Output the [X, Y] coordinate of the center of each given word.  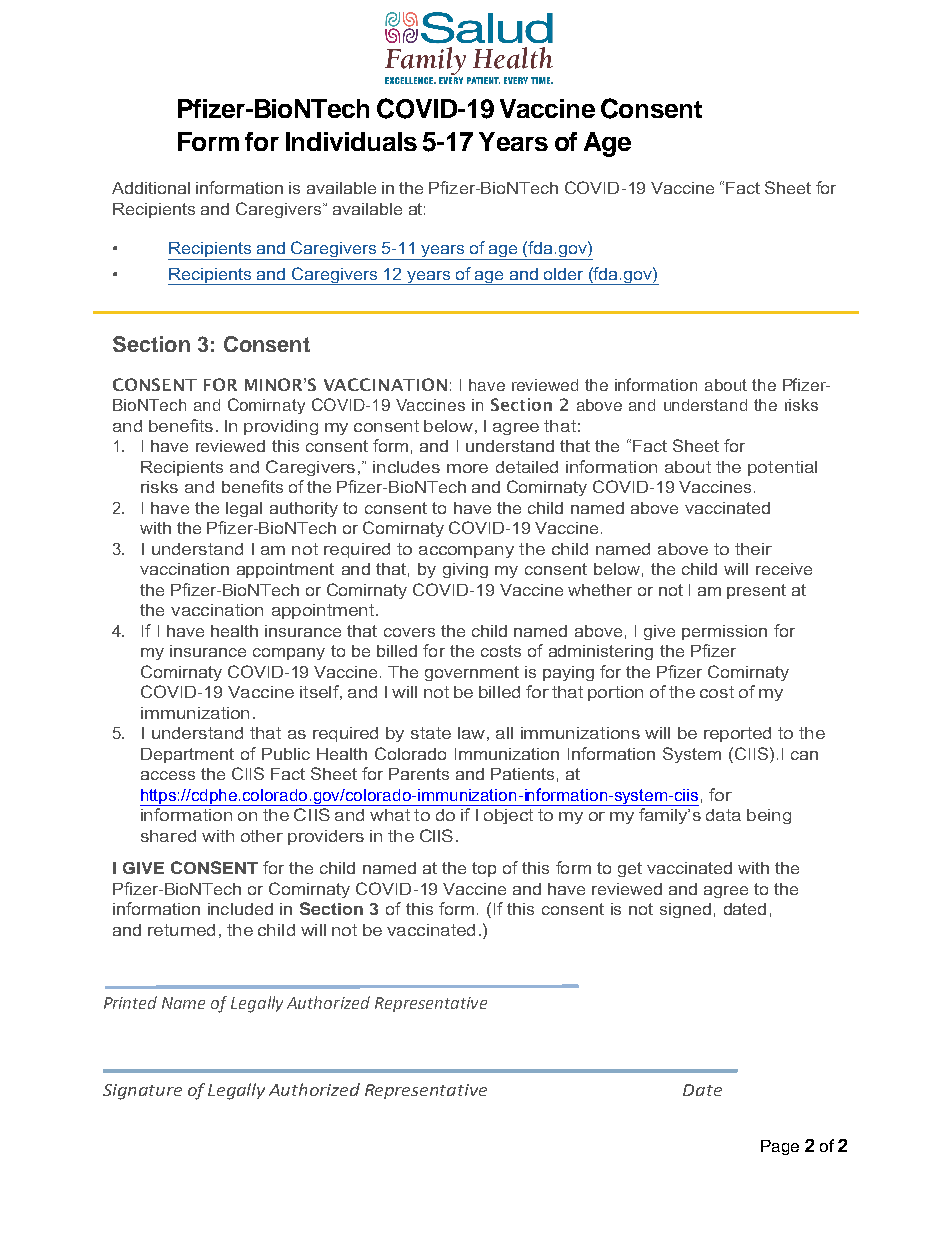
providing [281, 427]
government [472, 673]
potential [782, 468]
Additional [151, 188]
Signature [142, 1092]
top [484, 869]
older [563, 274]
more [467, 468]
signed [685, 910]
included [240, 909]
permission [724, 632]
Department [187, 755]
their [753, 549]
